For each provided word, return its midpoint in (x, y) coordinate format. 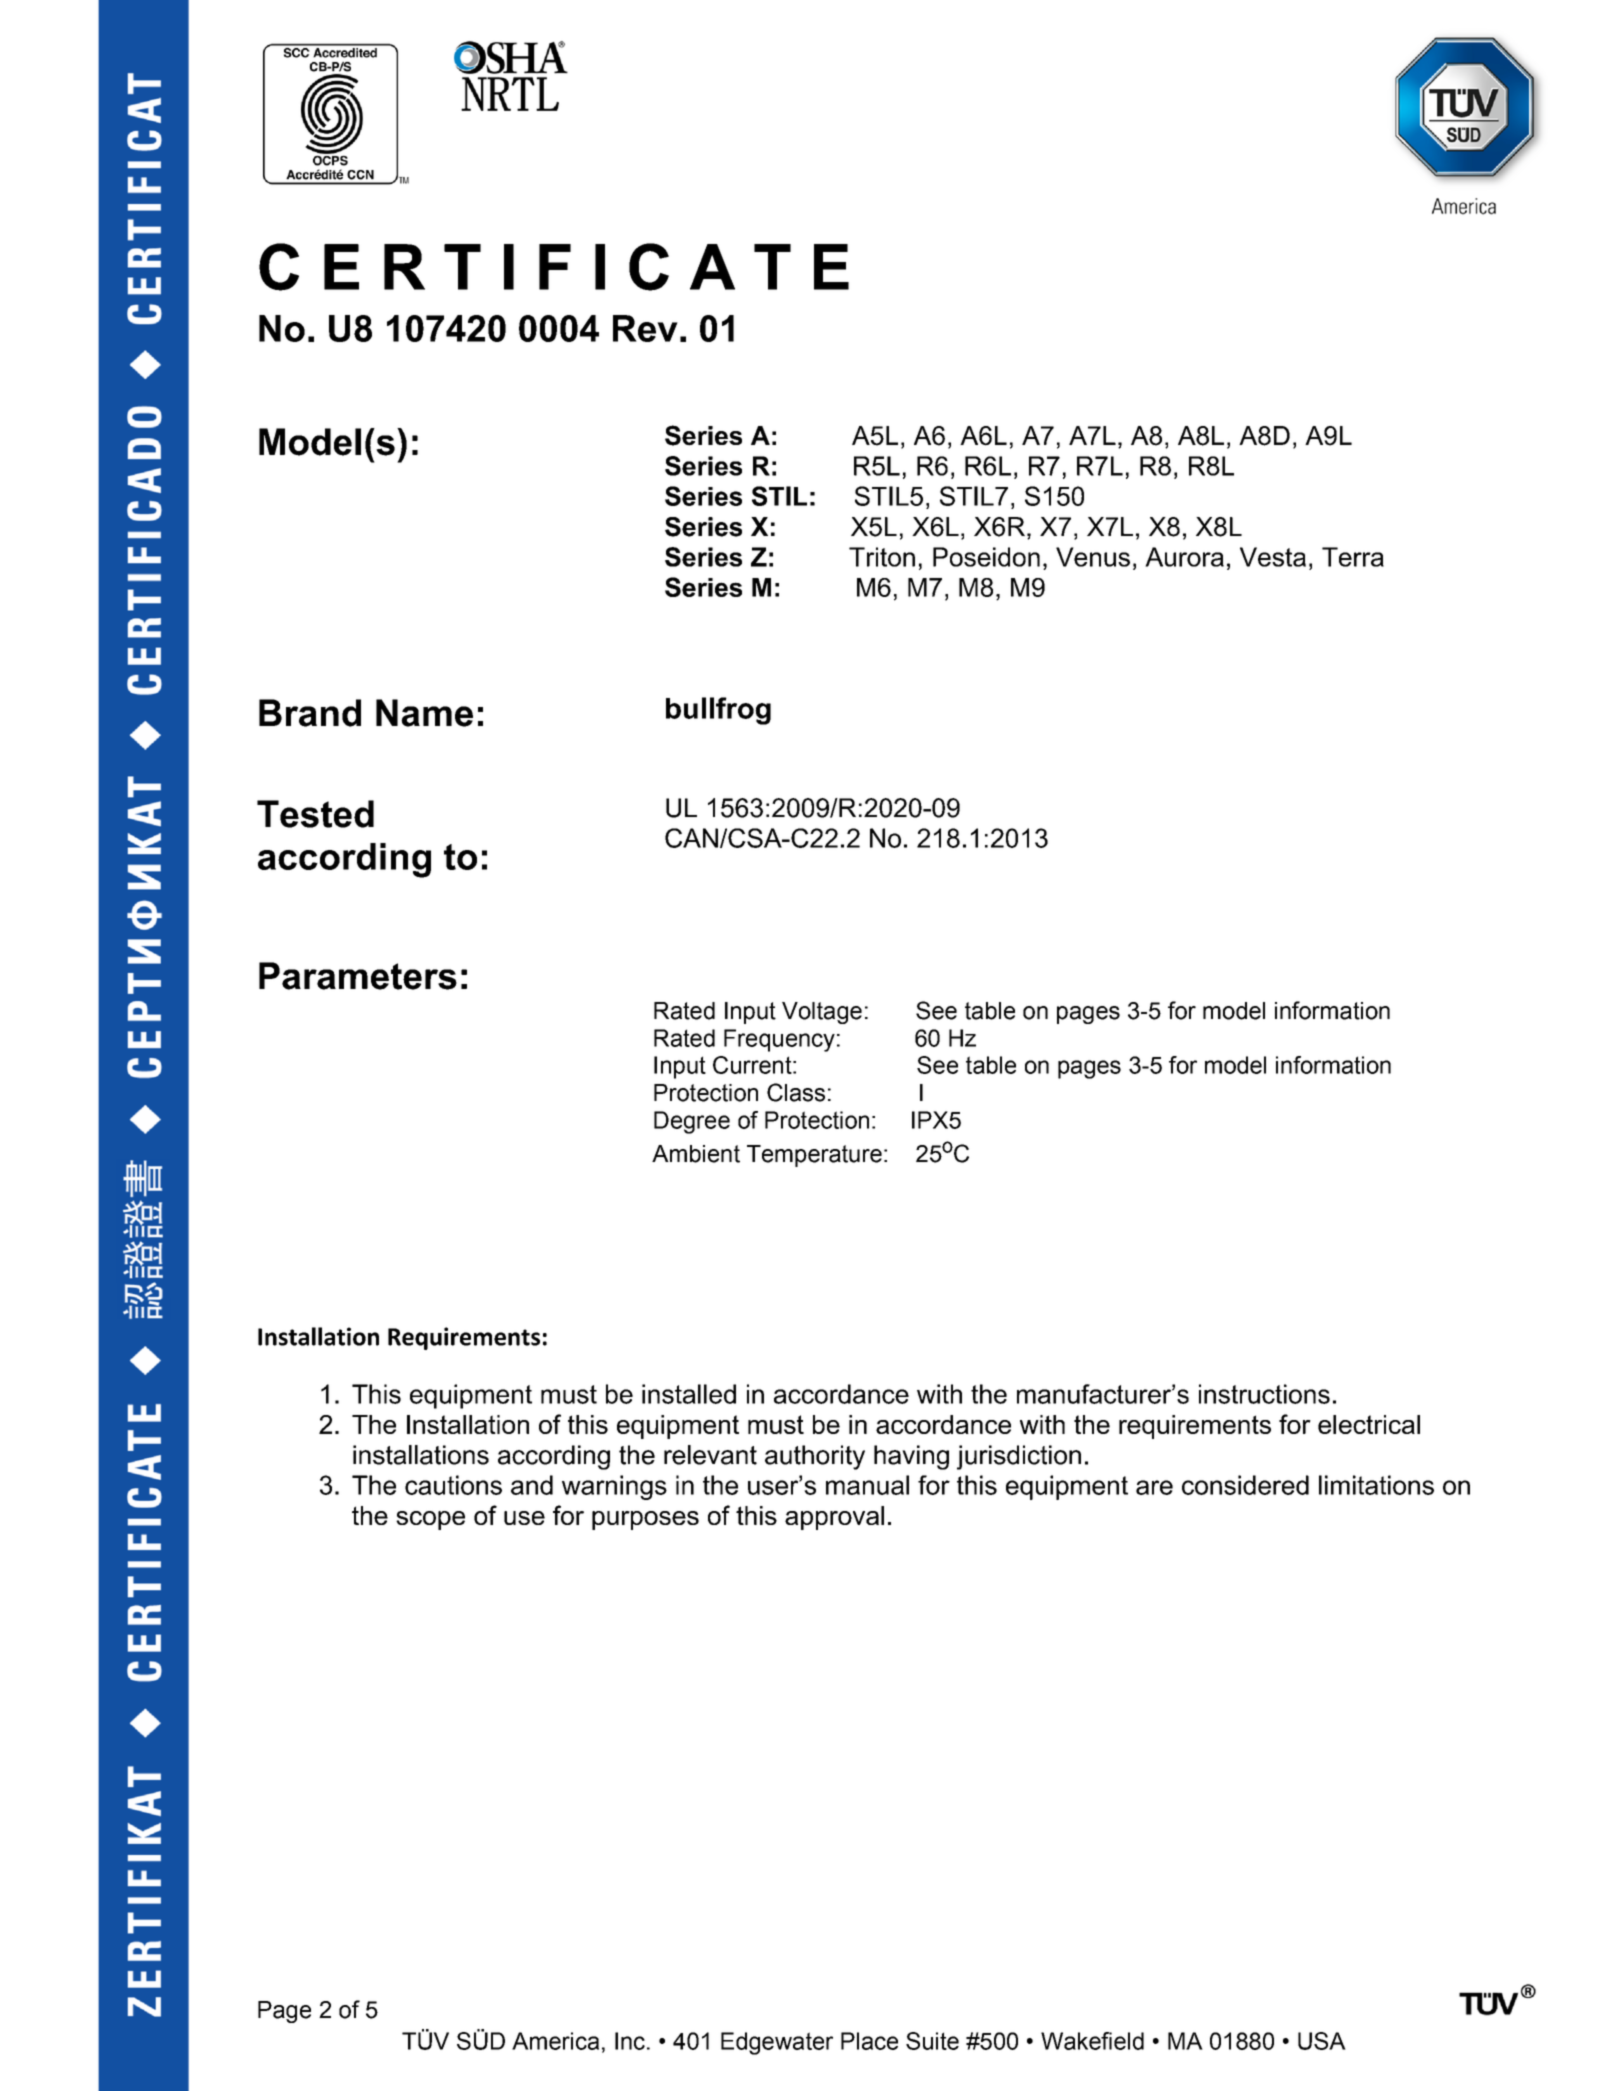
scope (430, 1520)
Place (869, 2041)
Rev (645, 328)
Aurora (1184, 557)
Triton (882, 557)
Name (424, 713)
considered (1245, 1485)
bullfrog (718, 711)
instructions (1264, 1394)
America (555, 2041)
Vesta (1273, 557)
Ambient (696, 1154)
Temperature (814, 1156)
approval (834, 1518)
